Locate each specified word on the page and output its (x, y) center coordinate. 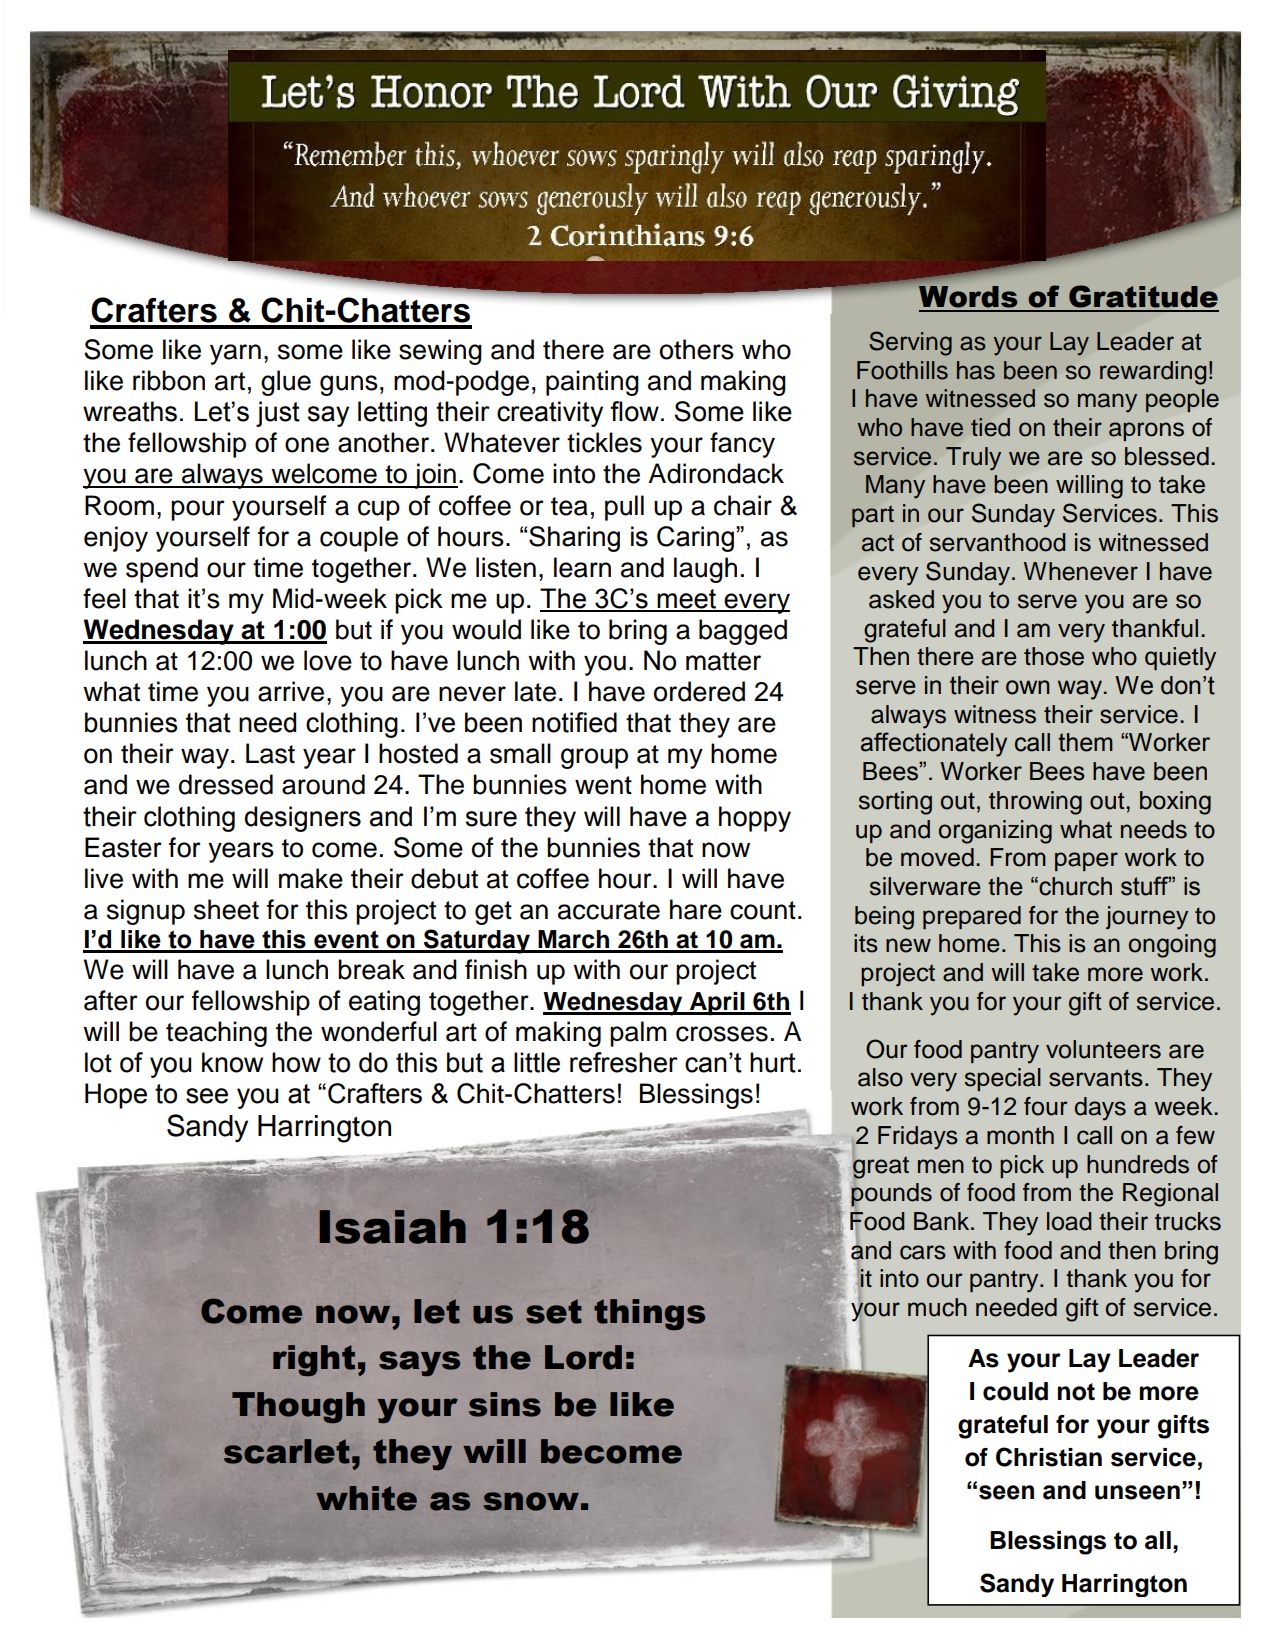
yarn (235, 354)
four (1046, 1106)
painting (592, 383)
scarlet (287, 1451)
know (232, 1062)
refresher (624, 1062)
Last (270, 753)
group (594, 758)
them (1085, 742)
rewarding (1153, 373)
